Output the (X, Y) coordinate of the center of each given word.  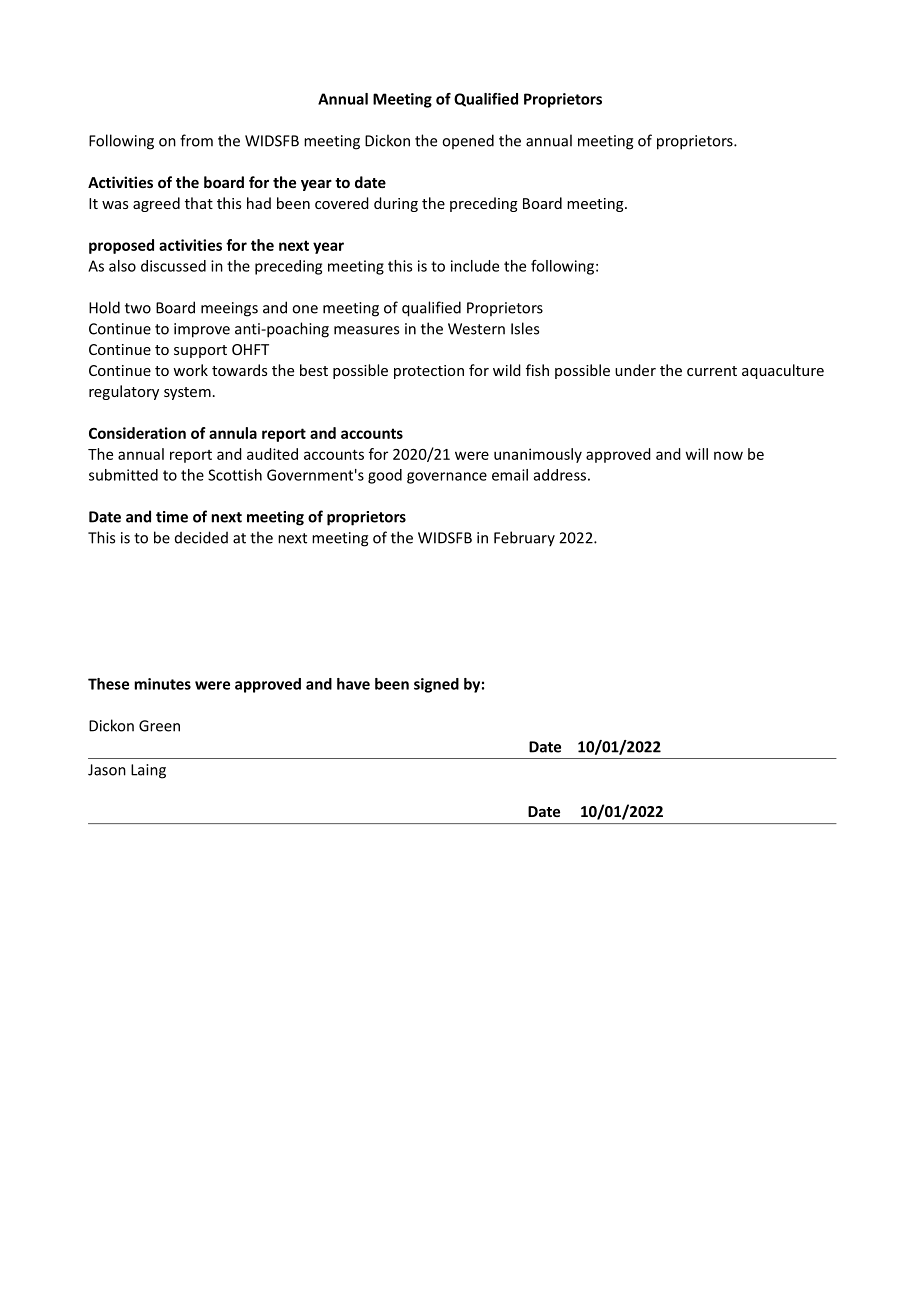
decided (201, 537)
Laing (148, 771)
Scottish (235, 475)
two (138, 308)
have (353, 684)
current (712, 371)
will (697, 454)
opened (468, 141)
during (396, 204)
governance (447, 478)
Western (476, 329)
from (196, 140)
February (524, 539)
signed (436, 685)
